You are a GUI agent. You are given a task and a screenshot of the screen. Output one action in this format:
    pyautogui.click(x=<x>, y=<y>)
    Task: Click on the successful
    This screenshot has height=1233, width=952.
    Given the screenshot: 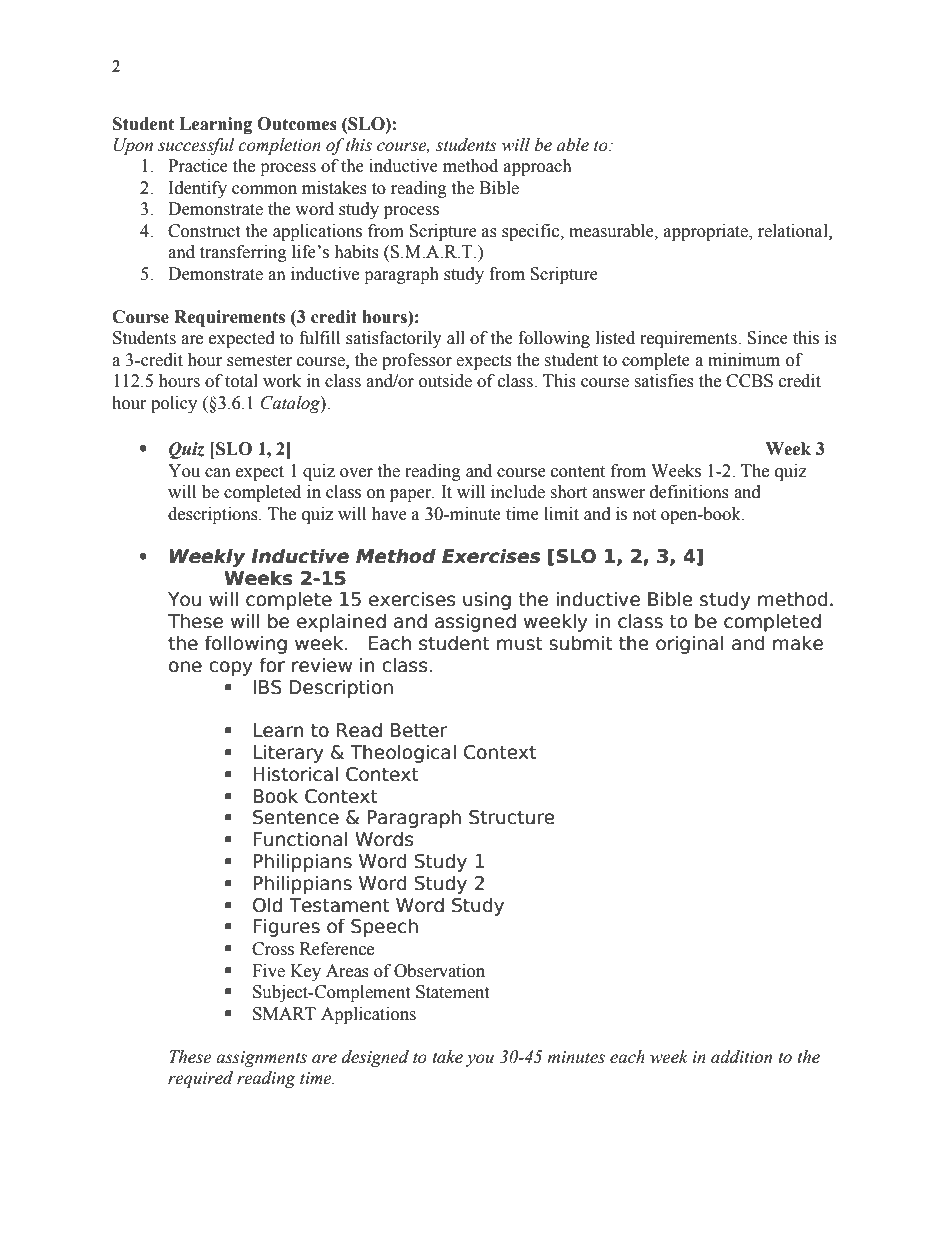 What is the action you would take?
    pyautogui.click(x=196, y=146)
